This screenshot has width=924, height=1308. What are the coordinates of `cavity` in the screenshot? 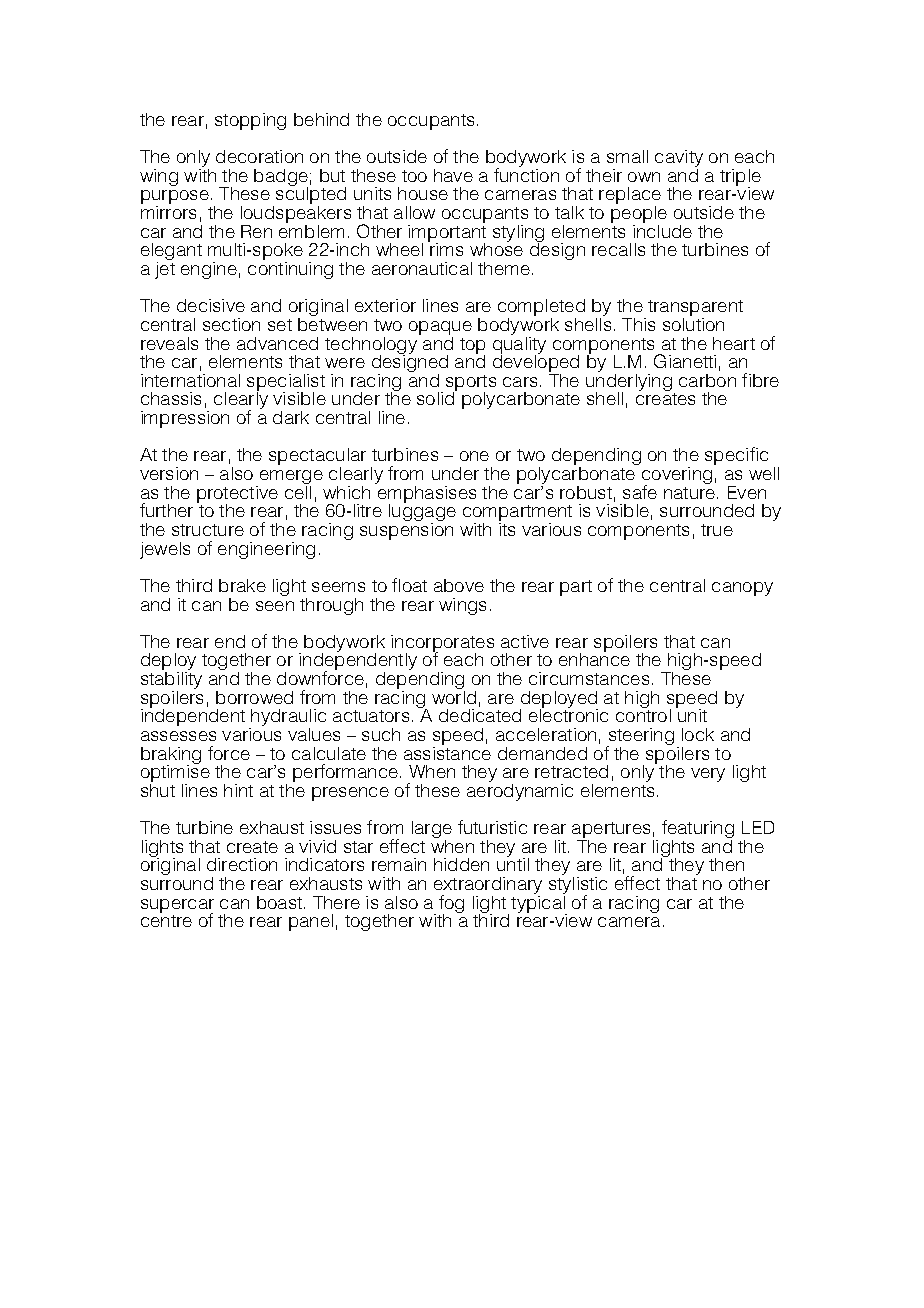 It's located at (679, 158).
